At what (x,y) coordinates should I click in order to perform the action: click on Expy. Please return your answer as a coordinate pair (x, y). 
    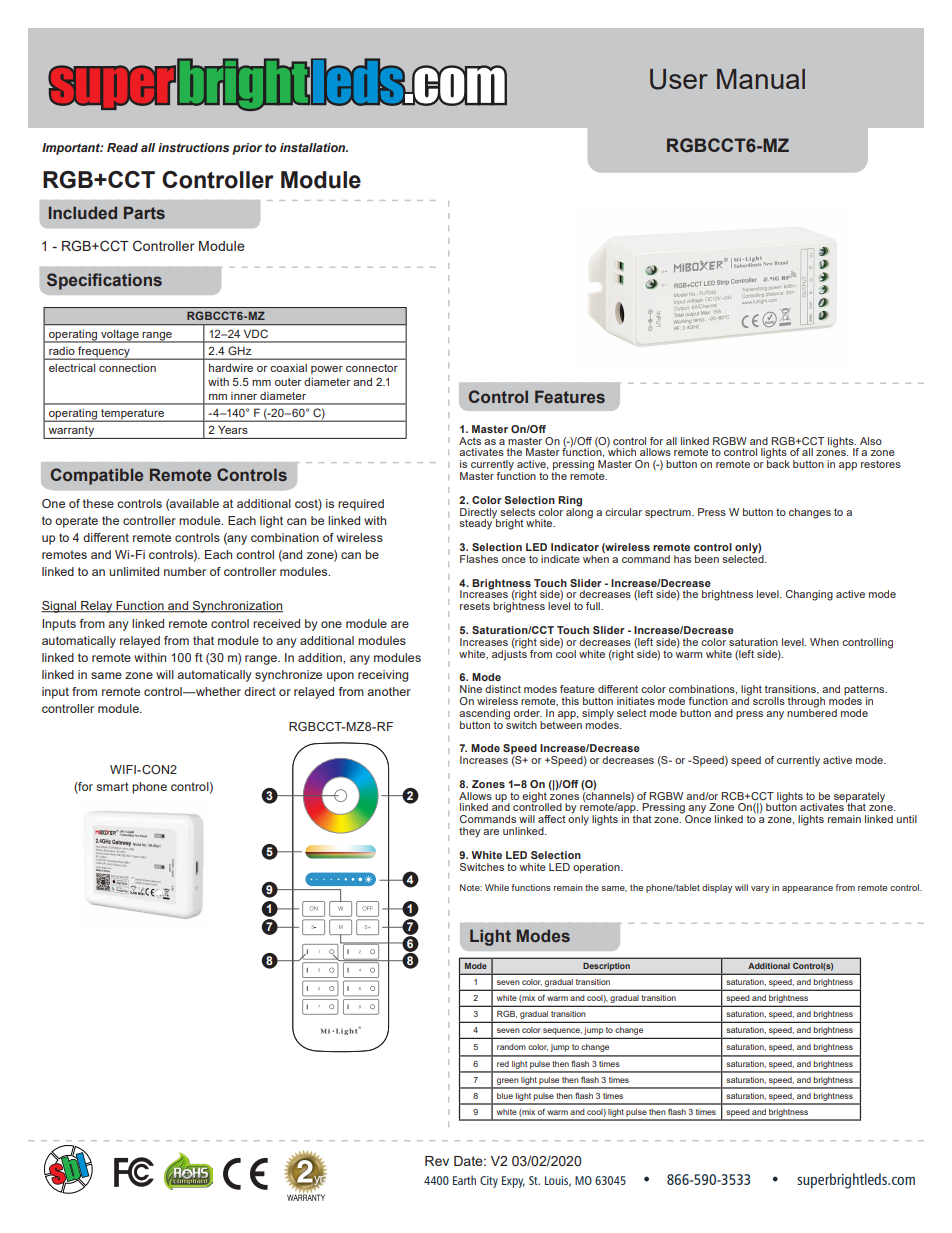
    Looking at the image, I should click on (513, 1182).
